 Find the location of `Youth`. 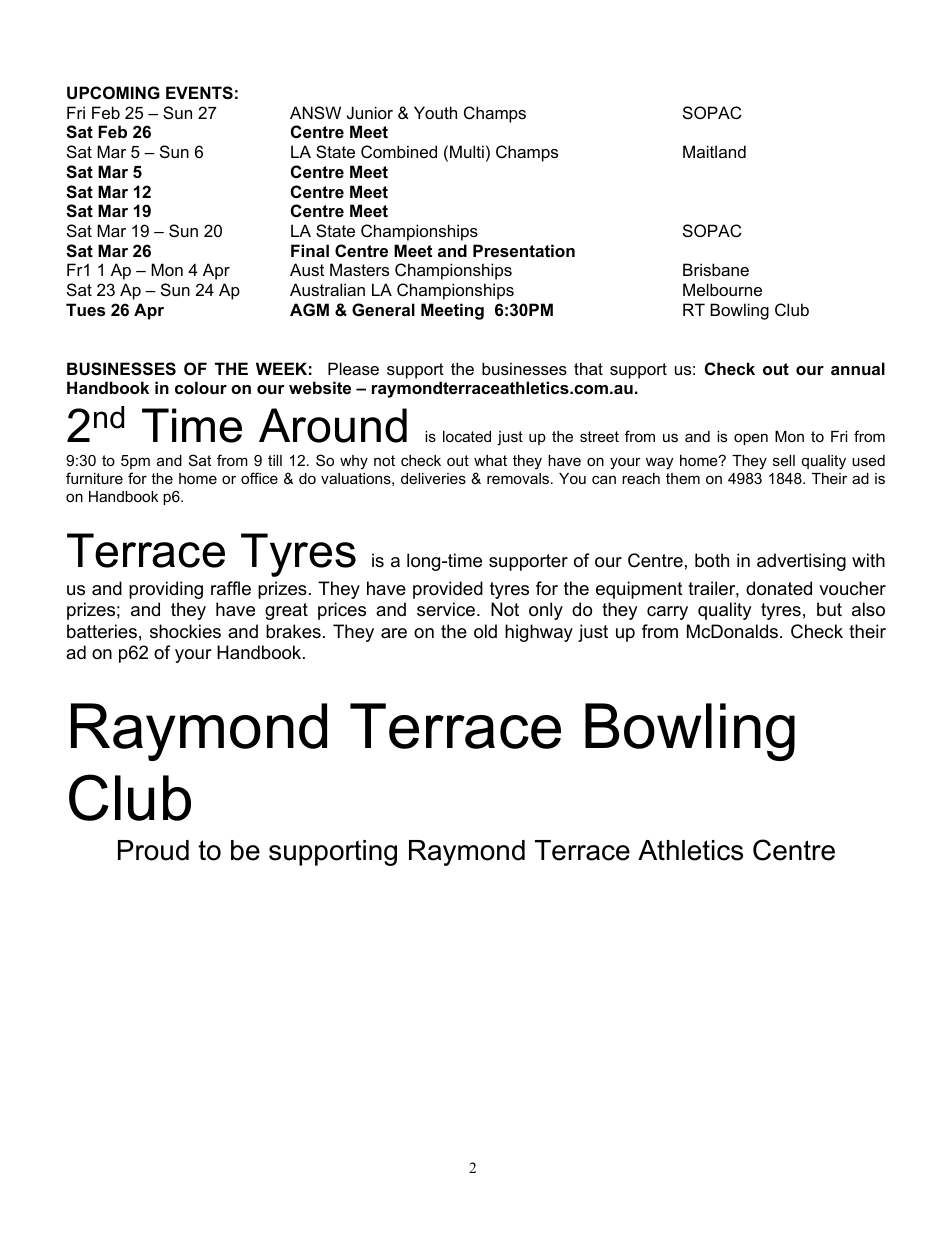

Youth is located at coordinates (435, 112).
